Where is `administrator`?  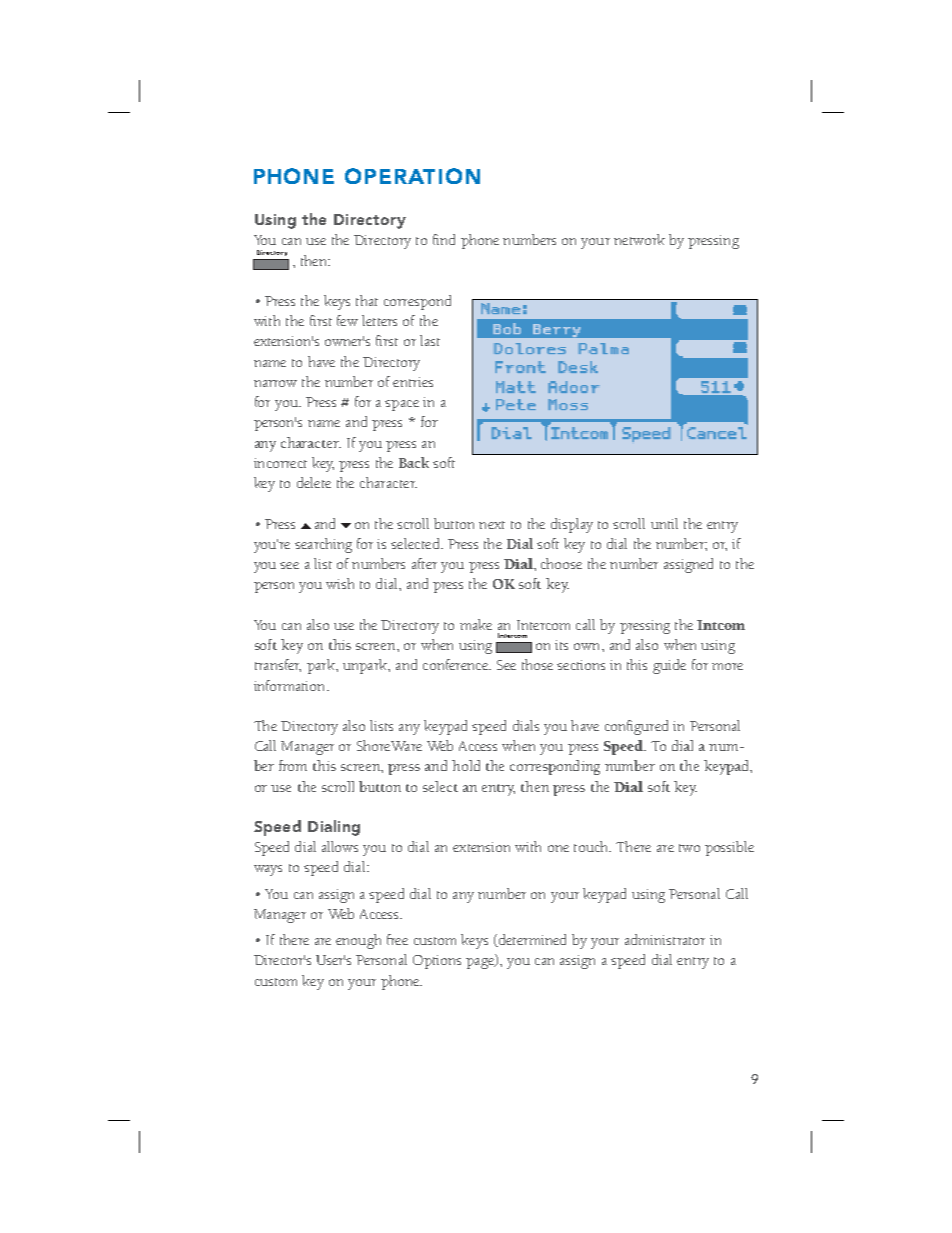 administrator is located at coordinates (665, 939).
